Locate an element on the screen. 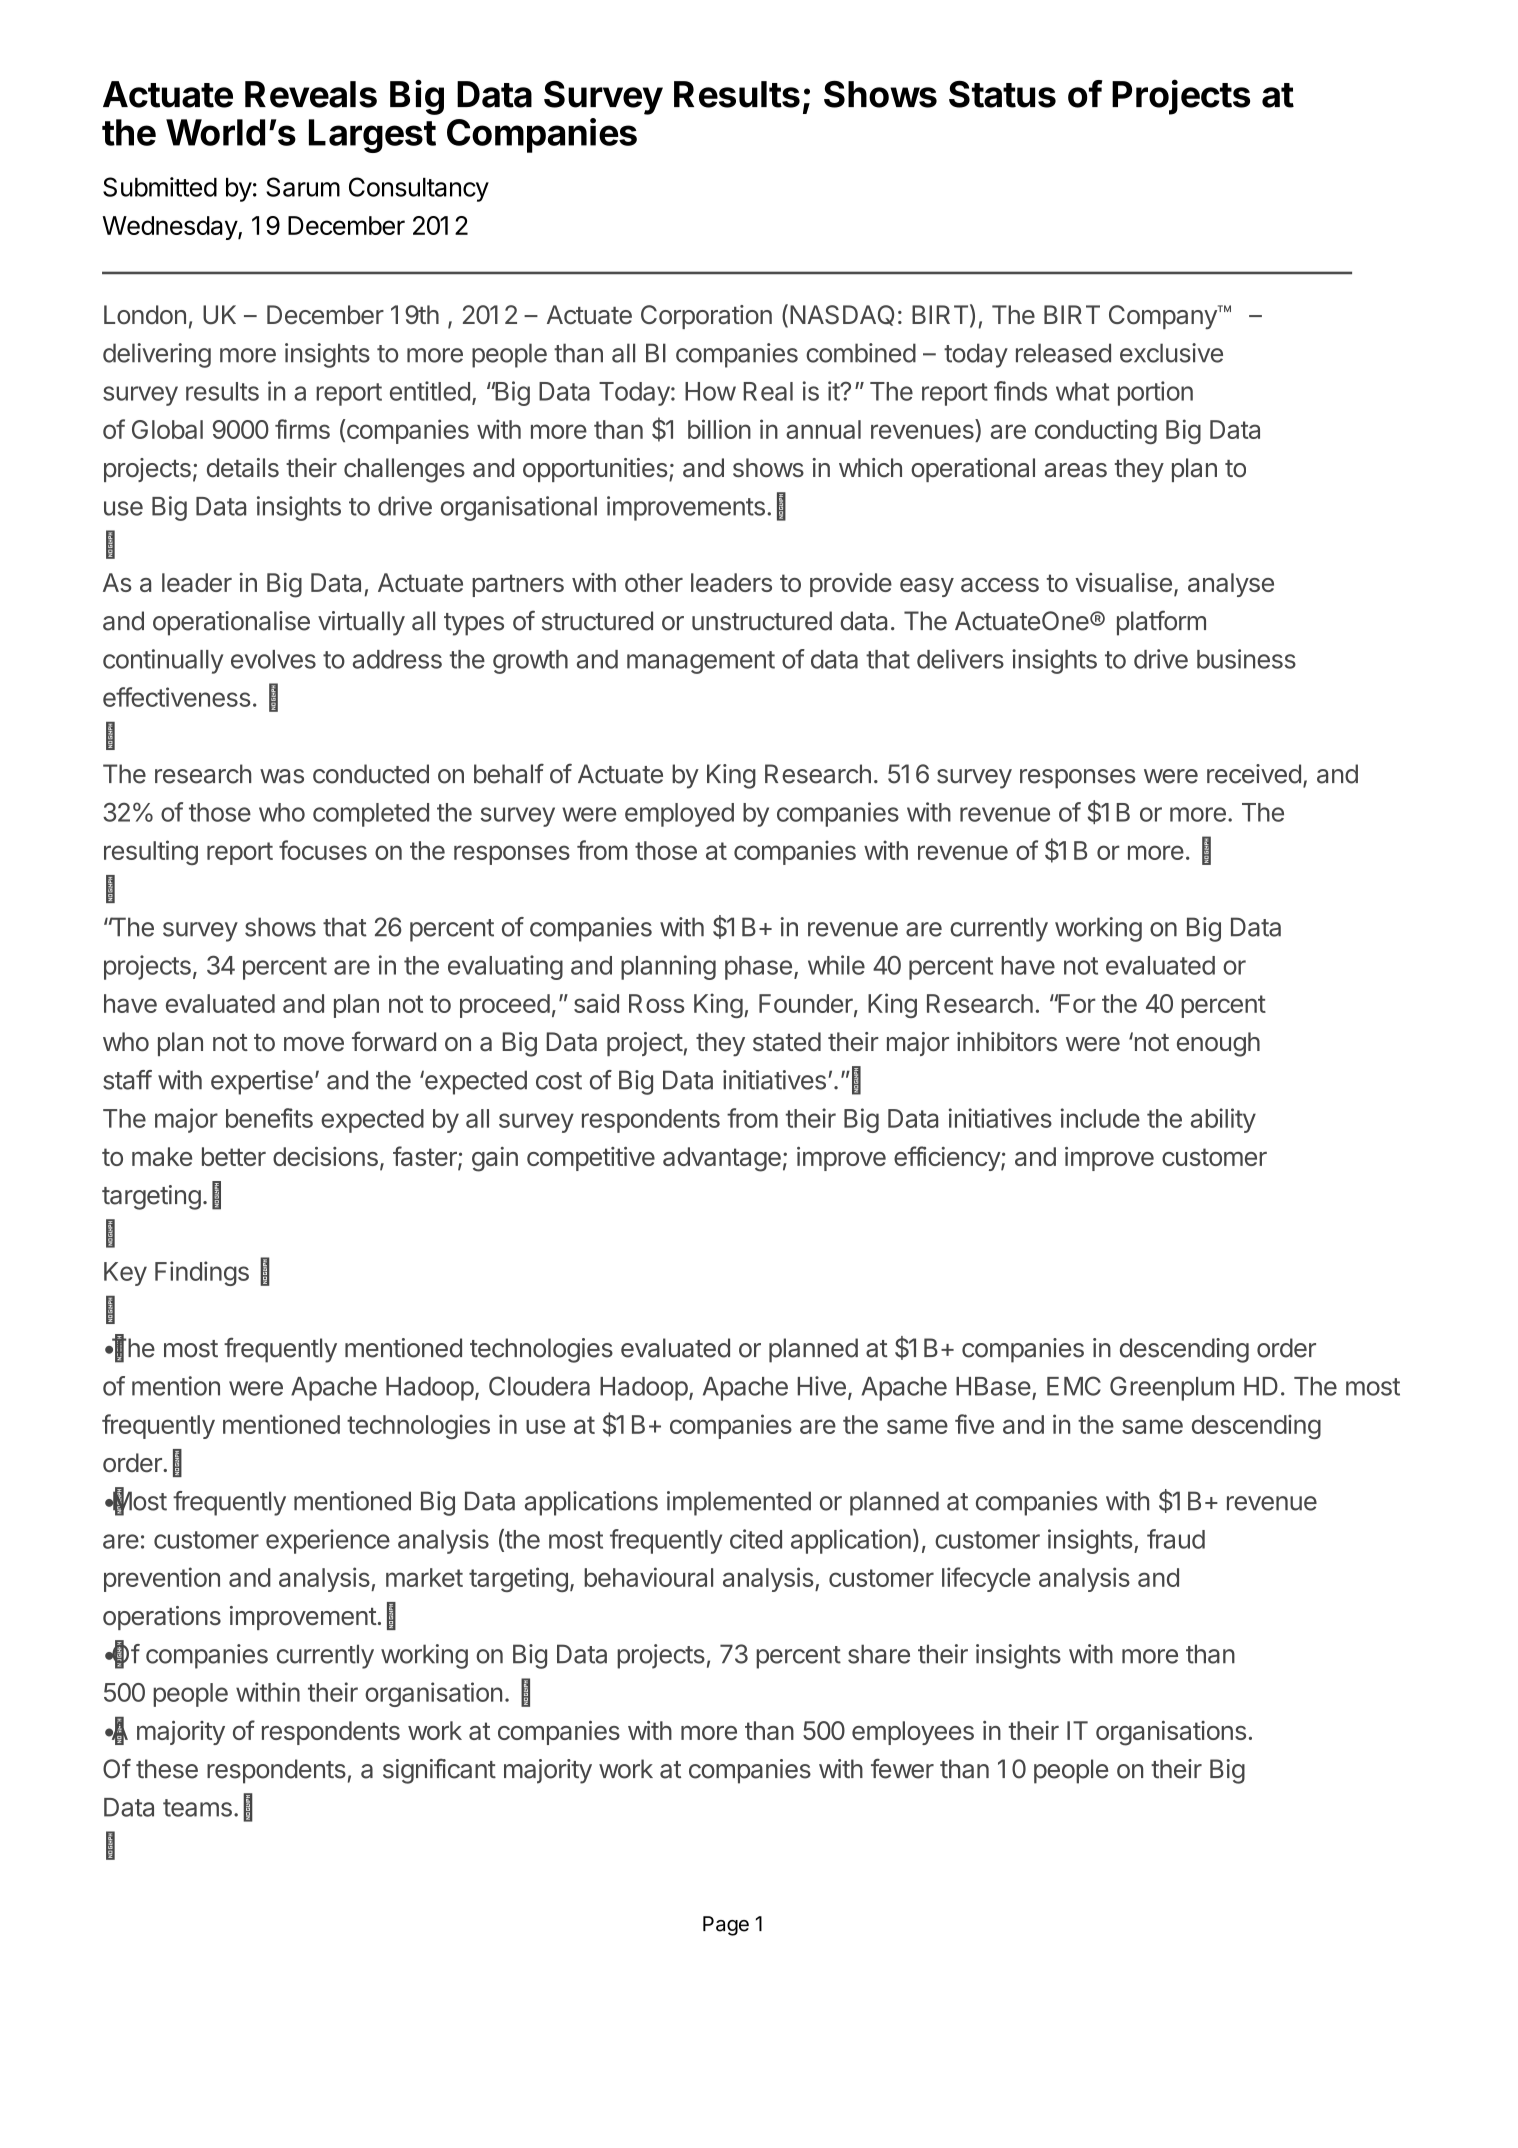 This screenshot has height=2148, width=1518. Corporation is located at coordinates (706, 317).
